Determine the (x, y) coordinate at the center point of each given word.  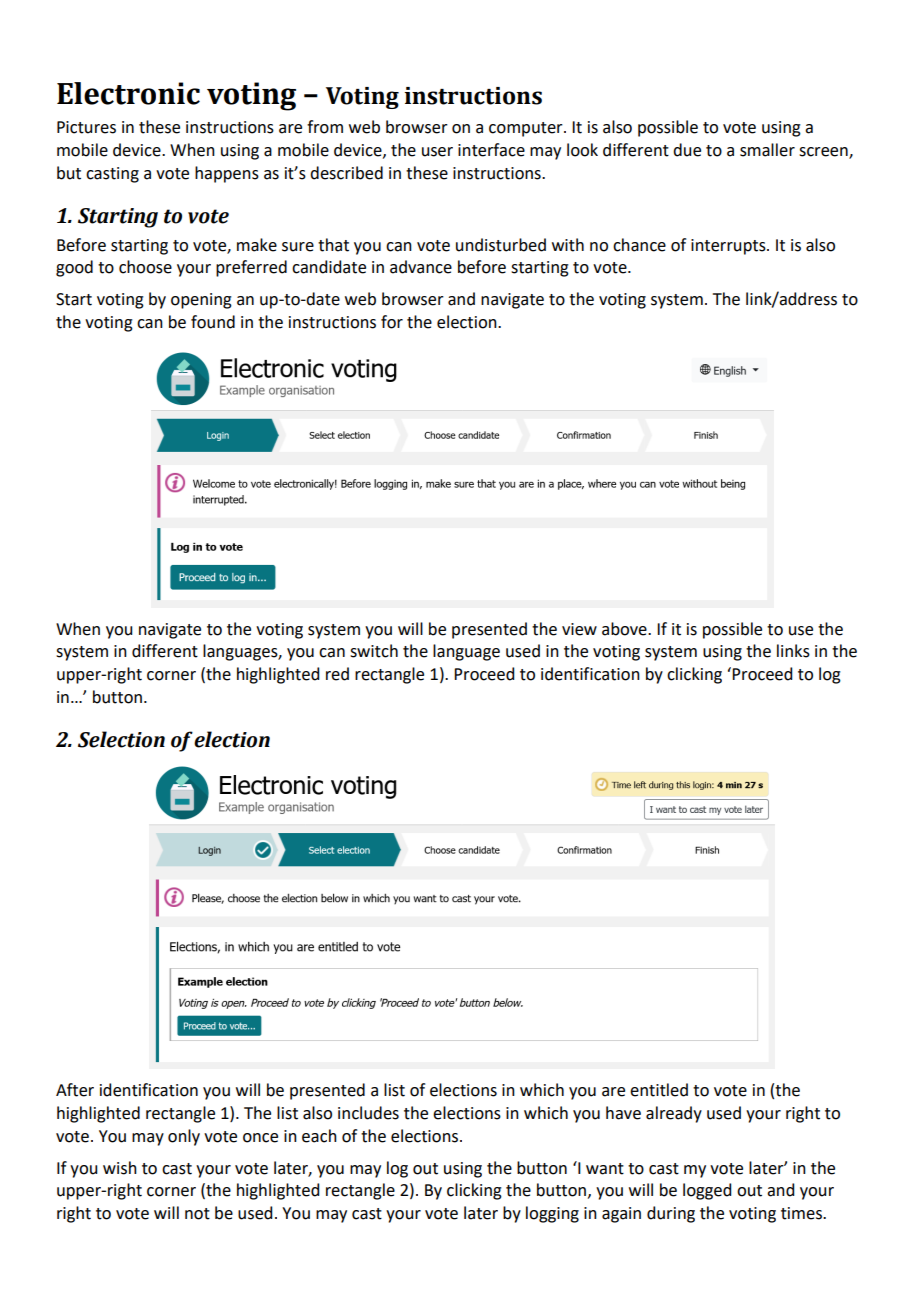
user (437, 152)
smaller (767, 150)
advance (421, 267)
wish (120, 1168)
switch (374, 651)
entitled (659, 1090)
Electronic (128, 93)
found (213, 322)
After (75, 1090)
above (625, 629)
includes (368, 1113)
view (579, 629)
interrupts (729, 247)
